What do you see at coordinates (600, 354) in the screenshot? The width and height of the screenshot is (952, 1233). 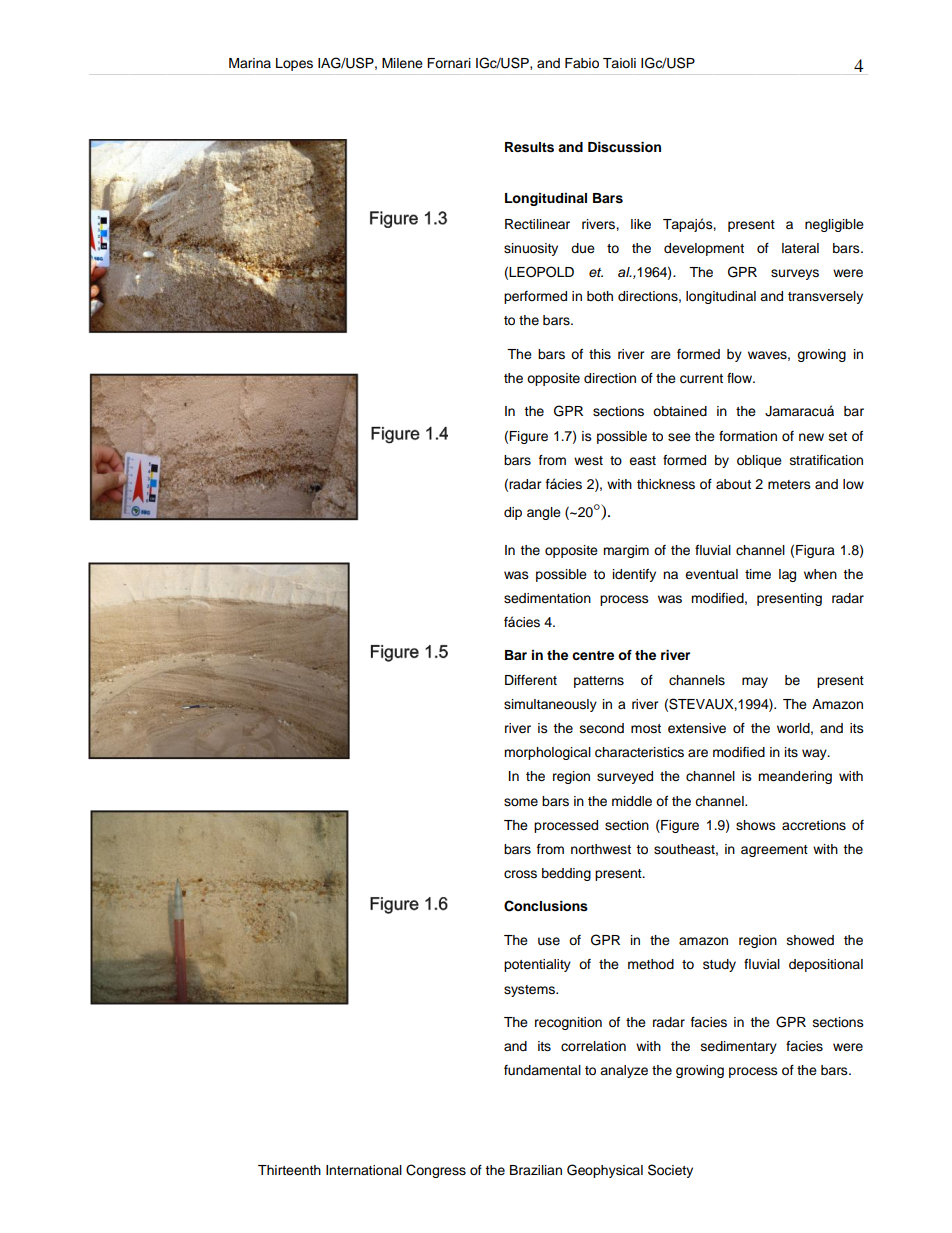 I see `this` at bounding box center [600, 354].
